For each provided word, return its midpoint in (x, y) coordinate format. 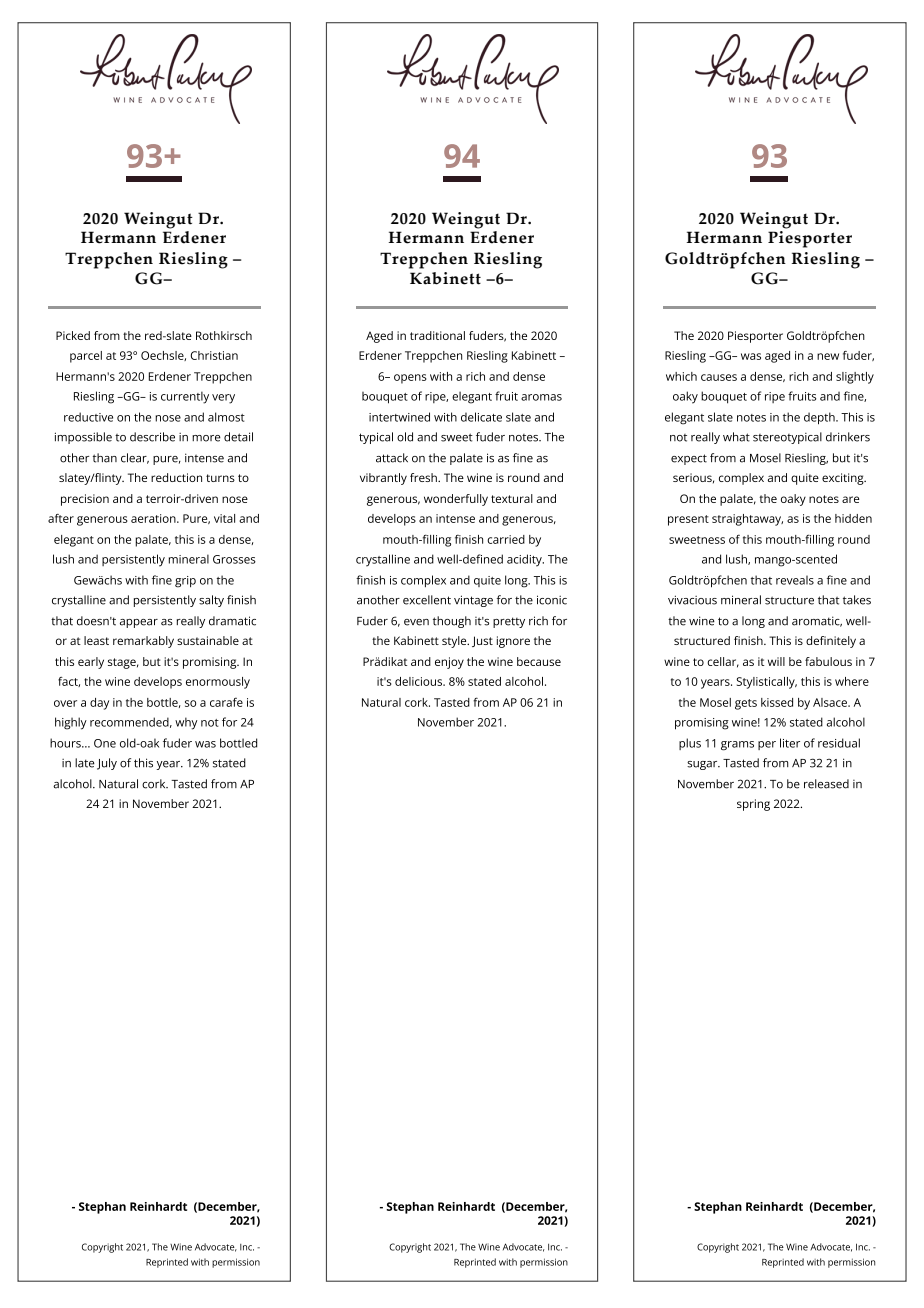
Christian (214, 355)
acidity (525, 560)
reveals (795, 580)
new (828, 356)
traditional (437, 335)
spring (753, 805)
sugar (703, 765)
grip (185, 582)
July (107, 764)
